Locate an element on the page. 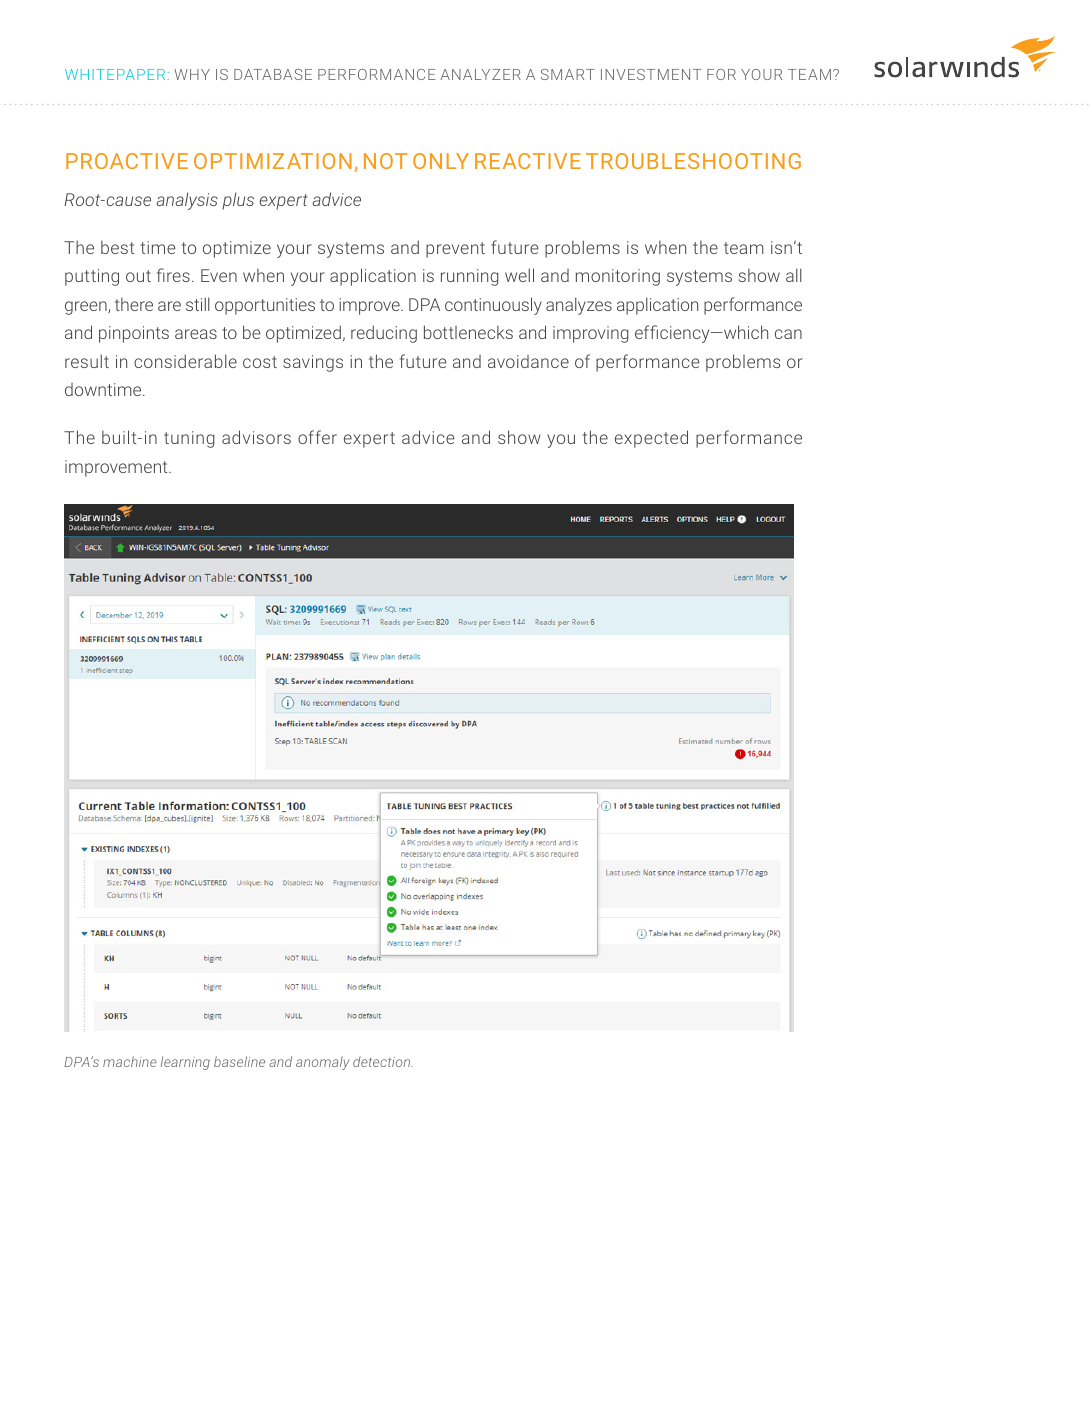 Image resolution: width=1092 pixels, height=1413 pixels. detection is located at coordinates (383, 1061).
